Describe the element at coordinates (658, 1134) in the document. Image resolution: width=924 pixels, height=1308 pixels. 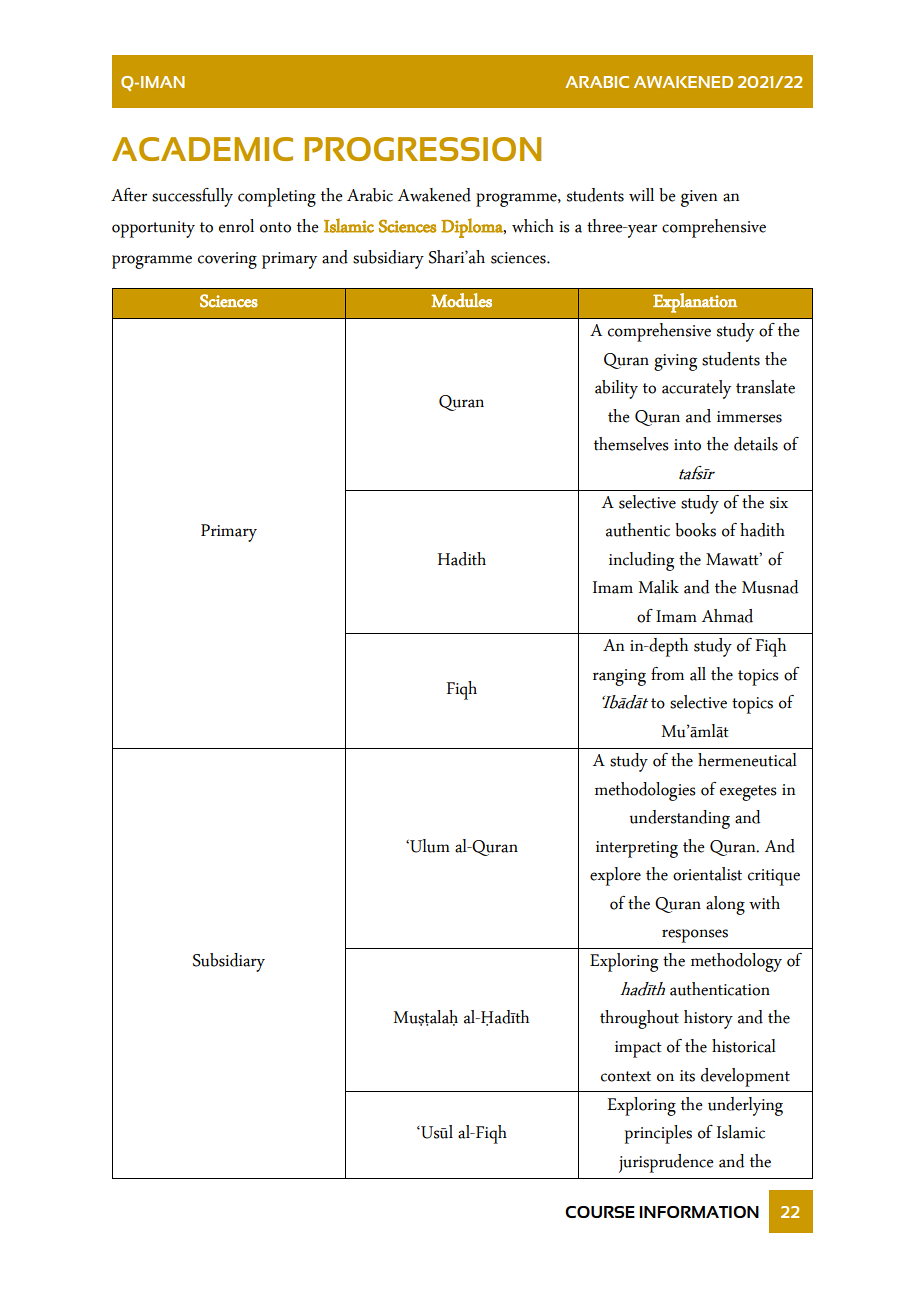
I see `principles` at that location.
